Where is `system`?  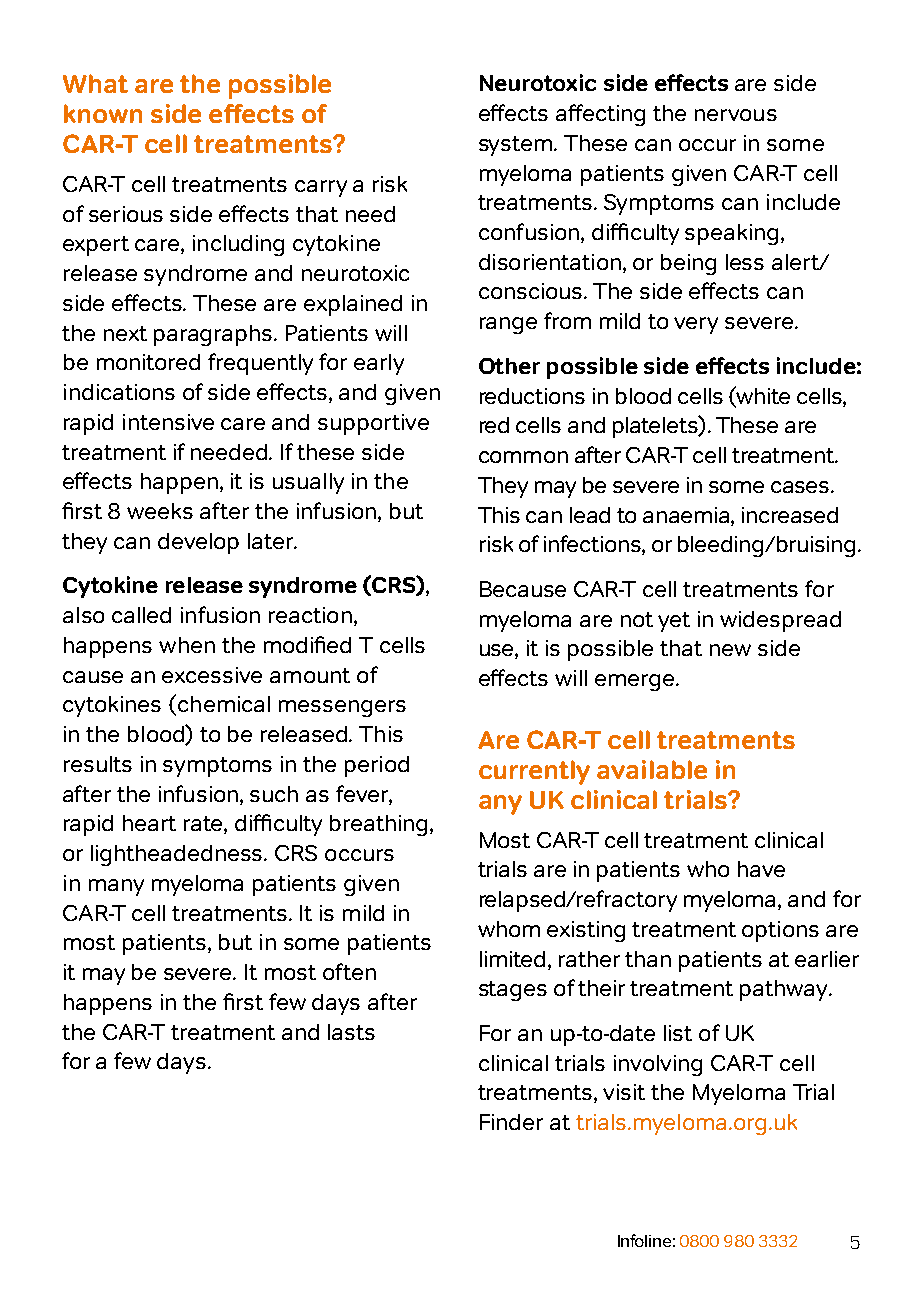 system is located at coordinates (517, 146).
